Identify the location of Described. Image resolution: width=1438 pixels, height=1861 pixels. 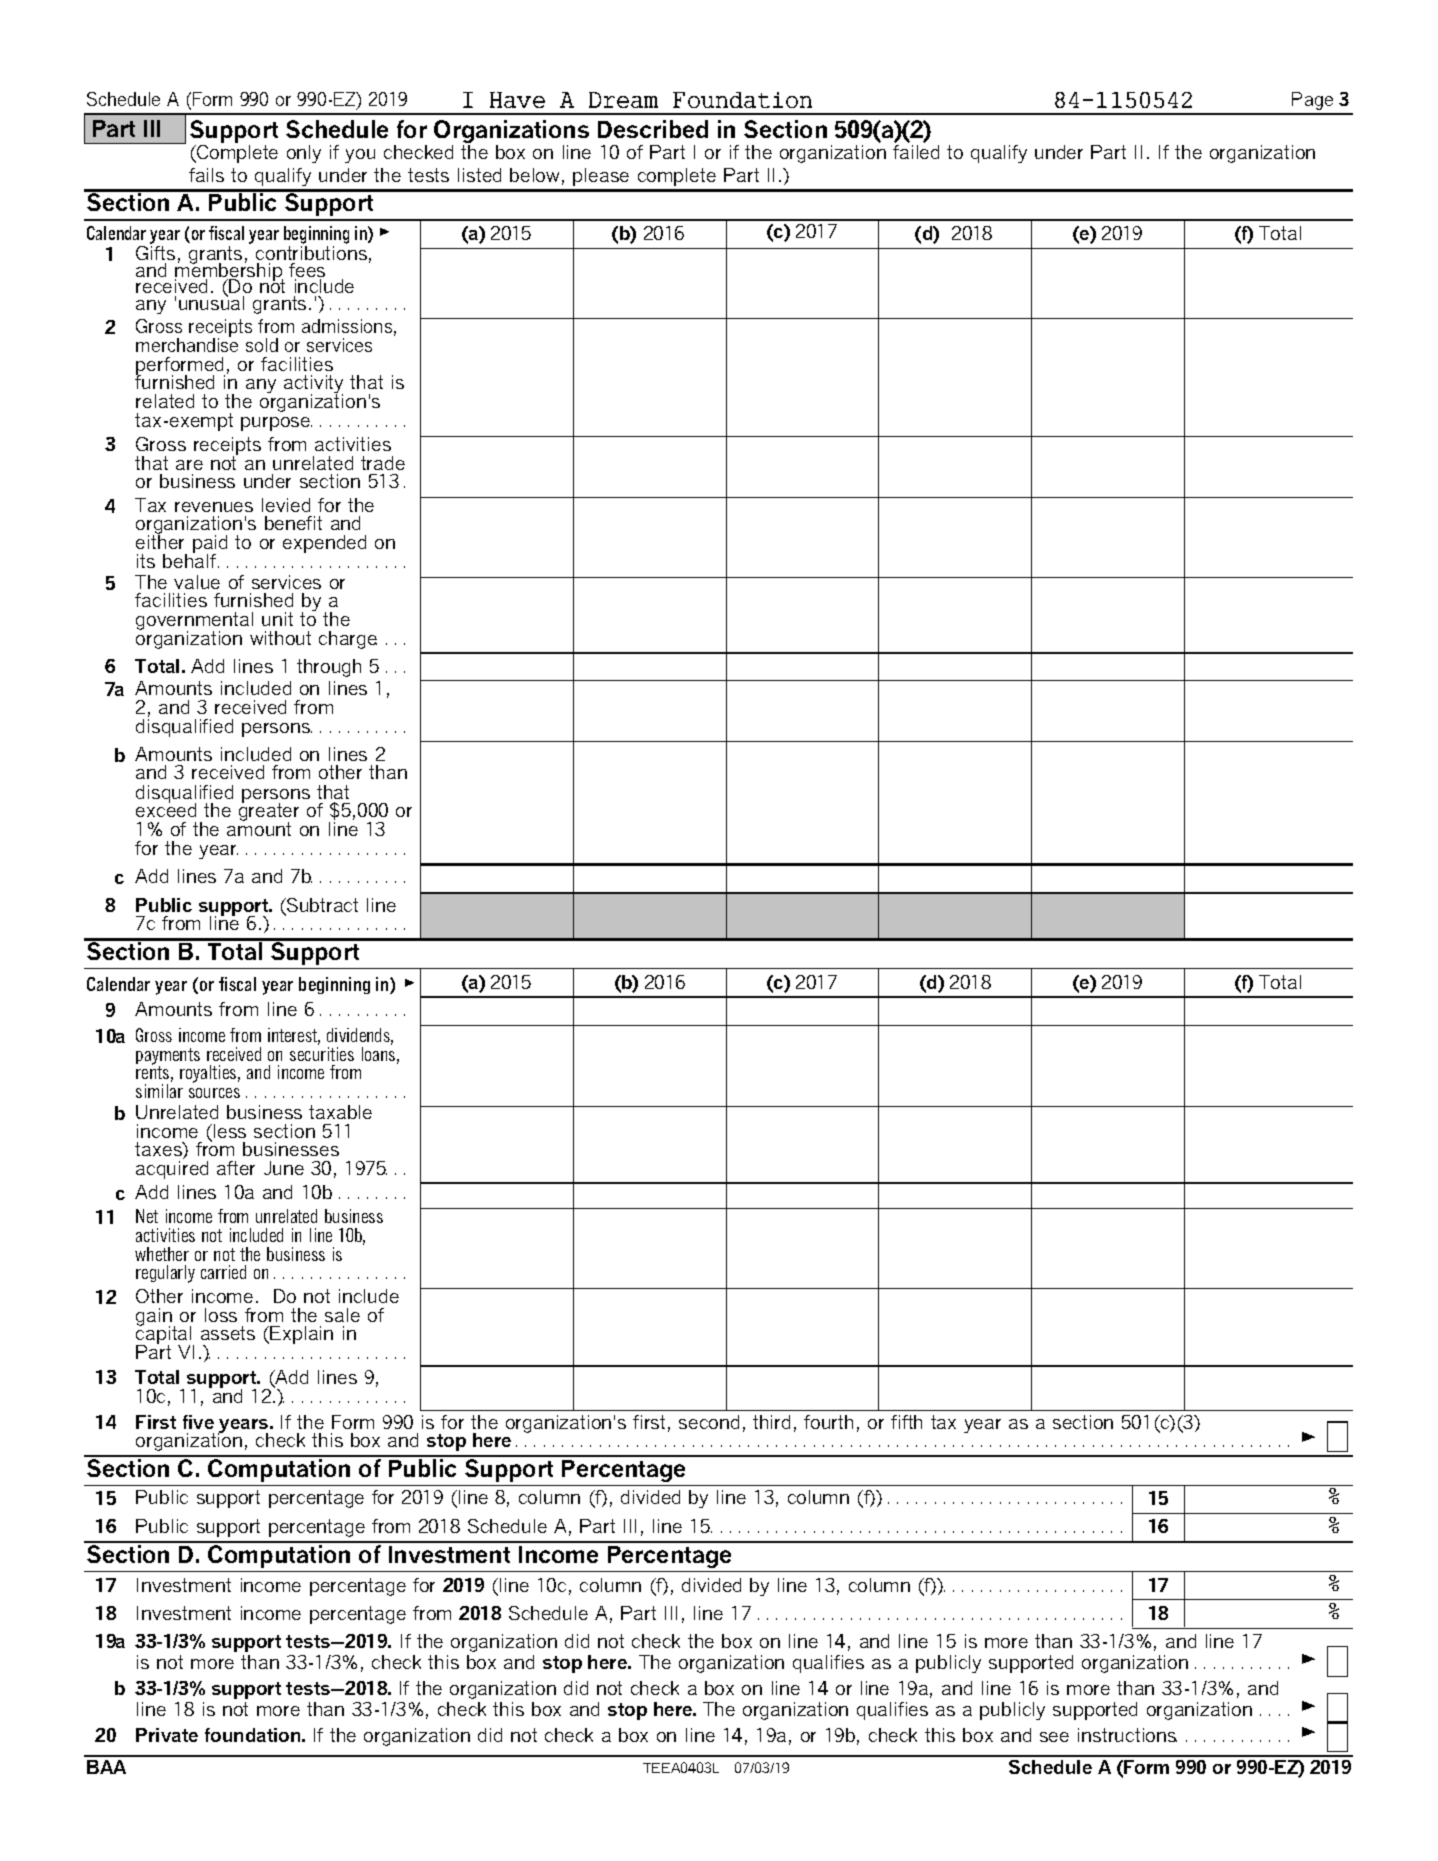
(653, 129).
